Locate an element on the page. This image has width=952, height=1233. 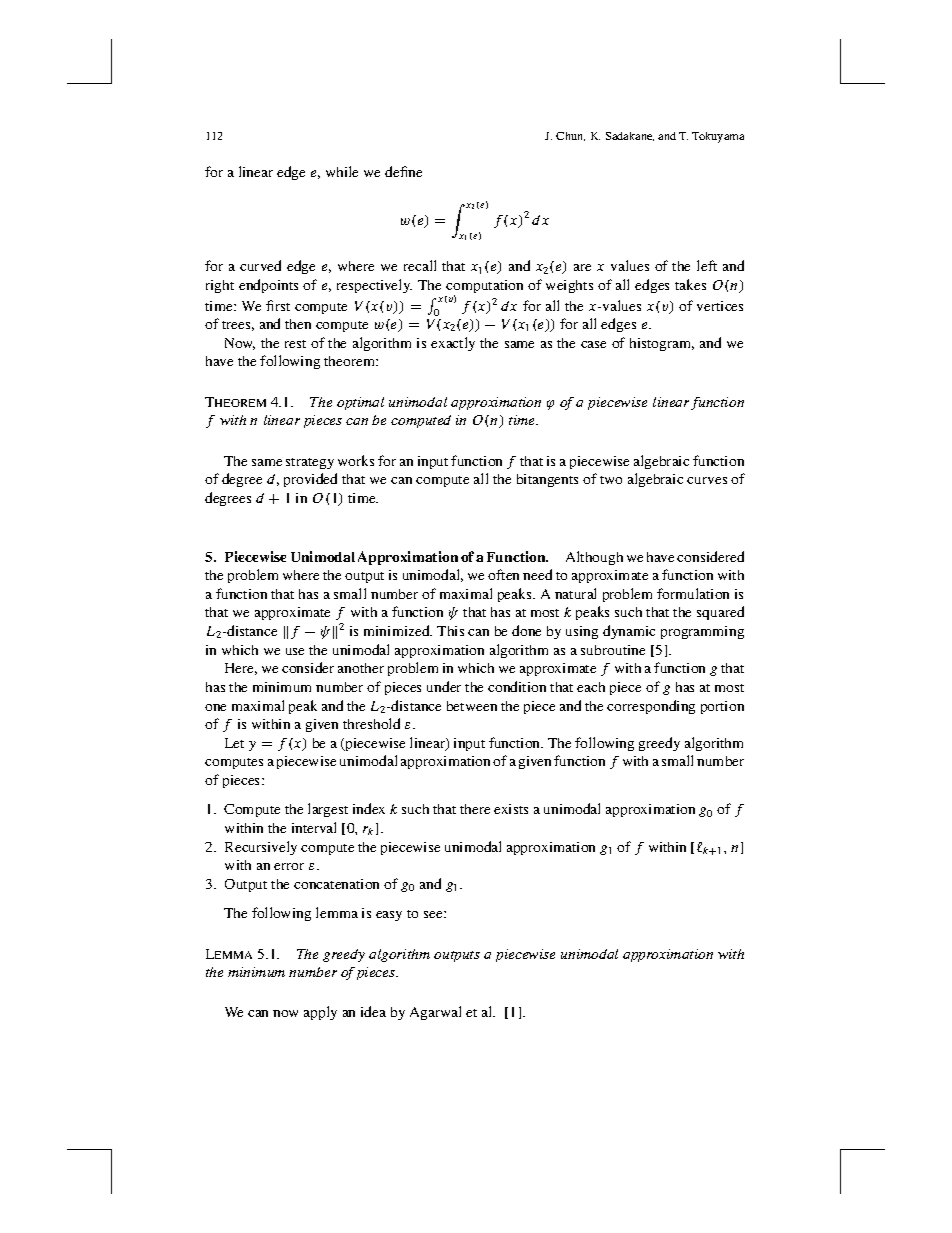
exists is located at coordinates (511, 809).
